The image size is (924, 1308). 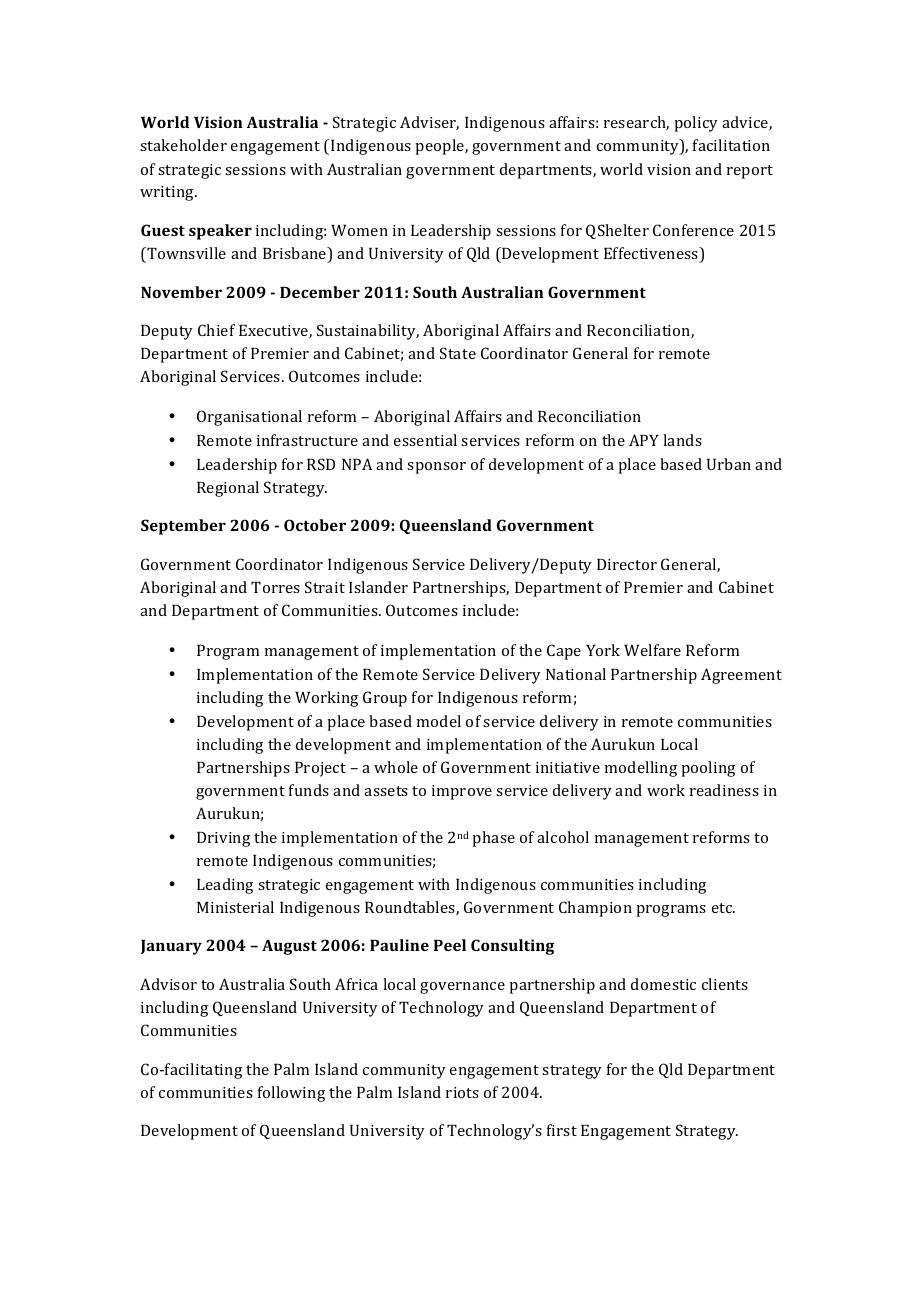 What do you see at coordinates (458, 353) in the screenshot?
I see `State` at bounding box center [458, 353].
